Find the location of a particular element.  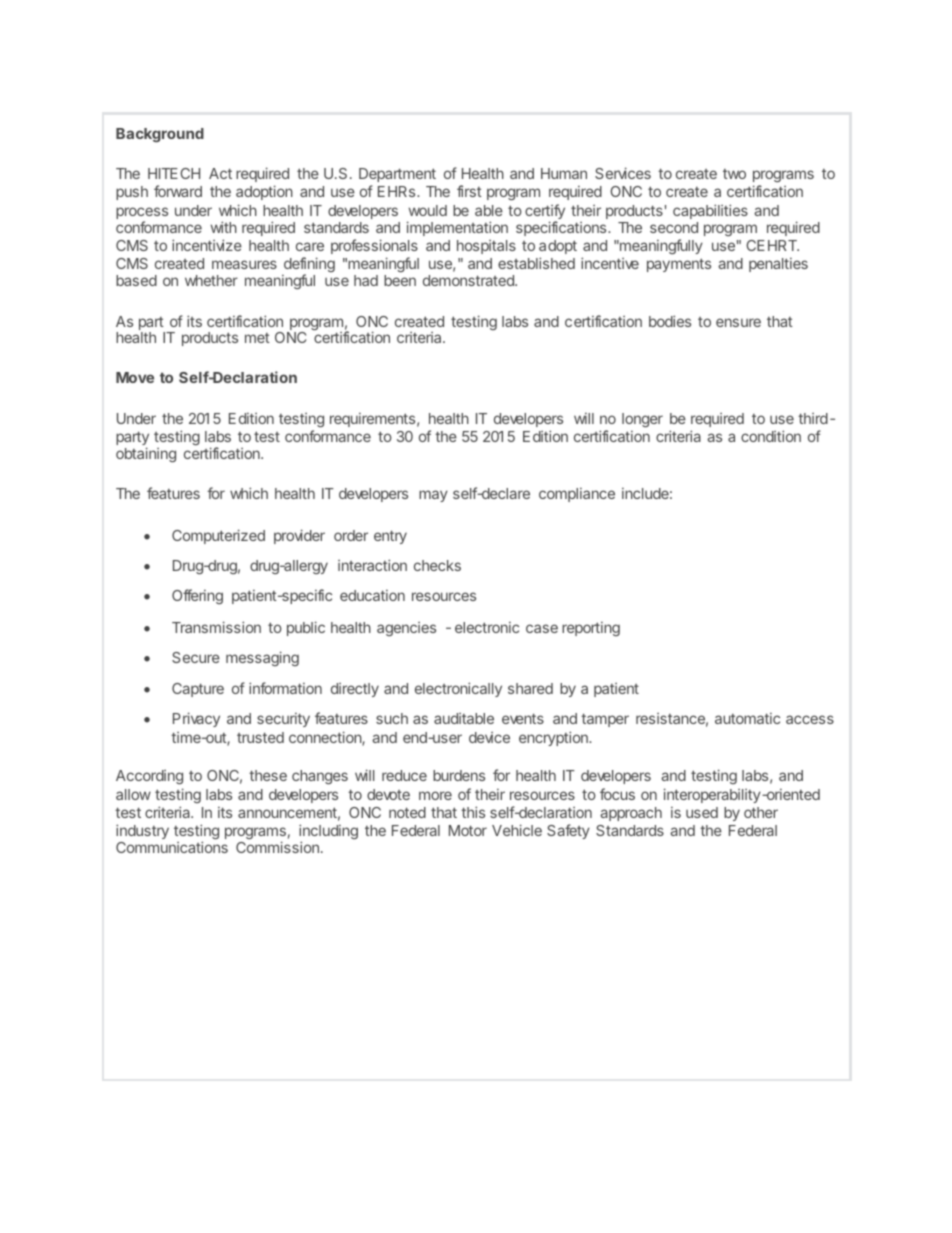

condition is located at coordinates (771, 436).
